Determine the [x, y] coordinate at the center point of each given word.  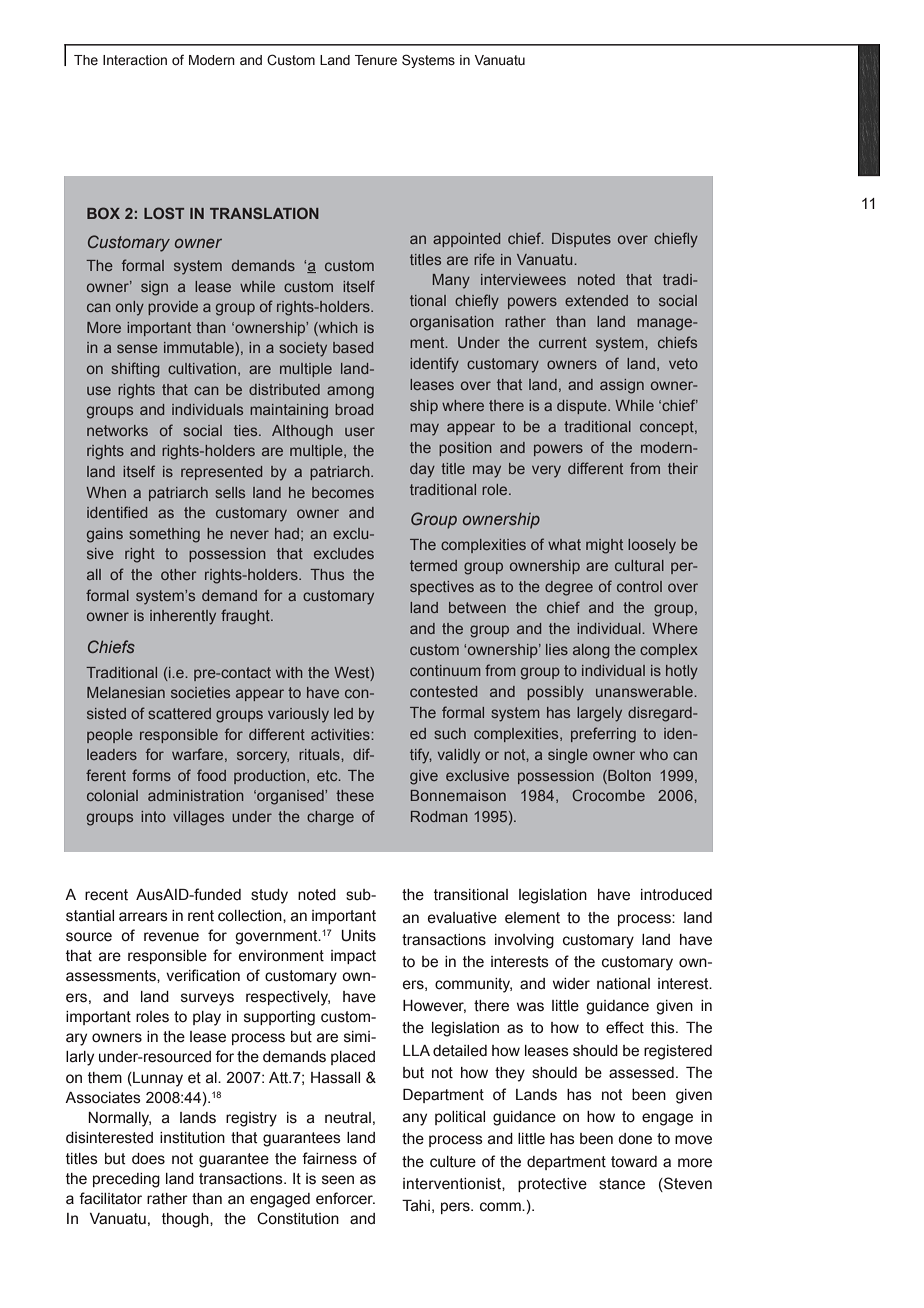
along [591, 651]
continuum [445, 670]
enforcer [345, 1198]
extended [596, 300]
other [178, 574]
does [148, 1159]
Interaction [135, 60]
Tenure [376, 60]
